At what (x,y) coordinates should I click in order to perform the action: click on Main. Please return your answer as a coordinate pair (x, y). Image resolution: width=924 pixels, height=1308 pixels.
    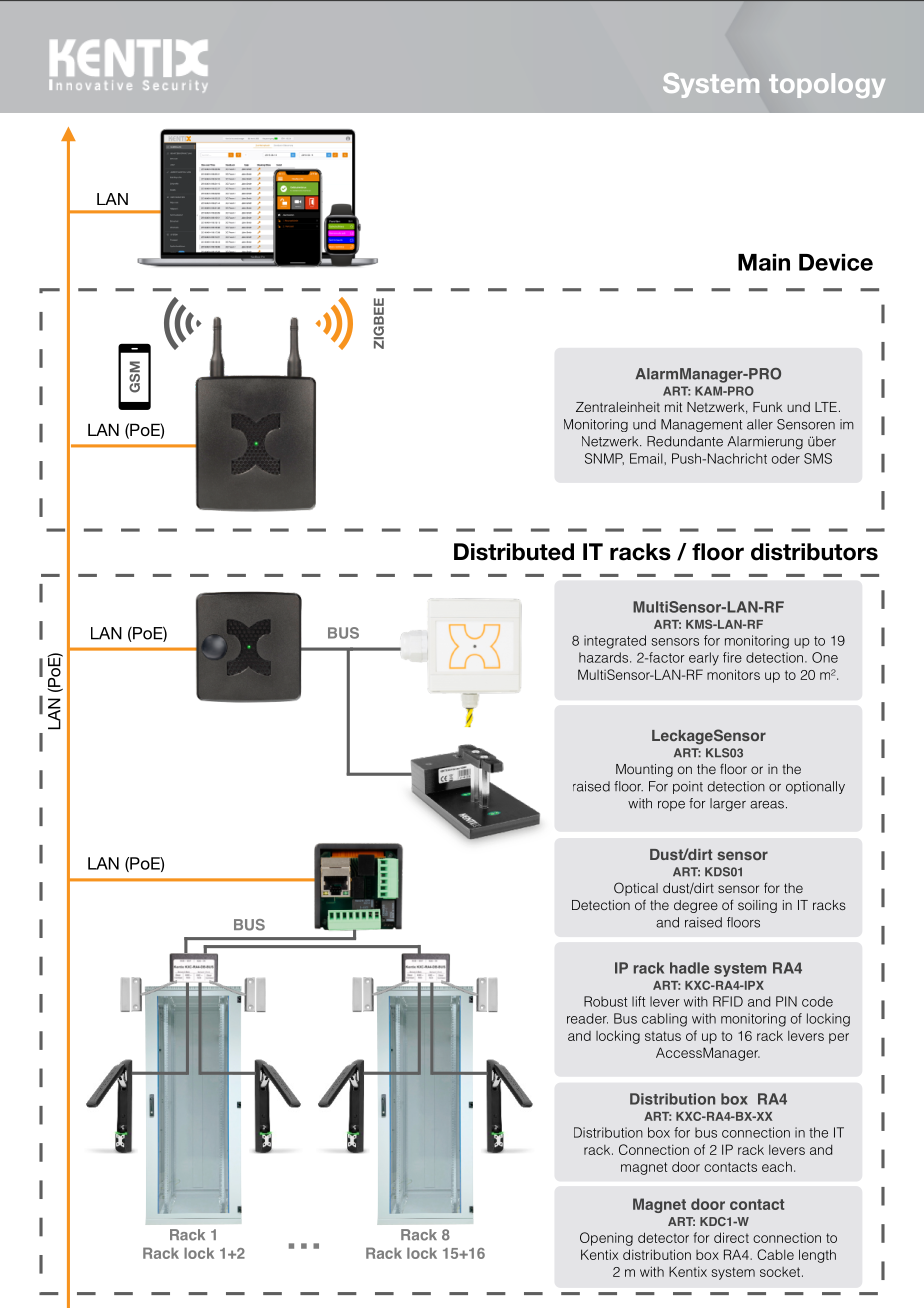
    Looking at the image, I should click on (764, 262).
